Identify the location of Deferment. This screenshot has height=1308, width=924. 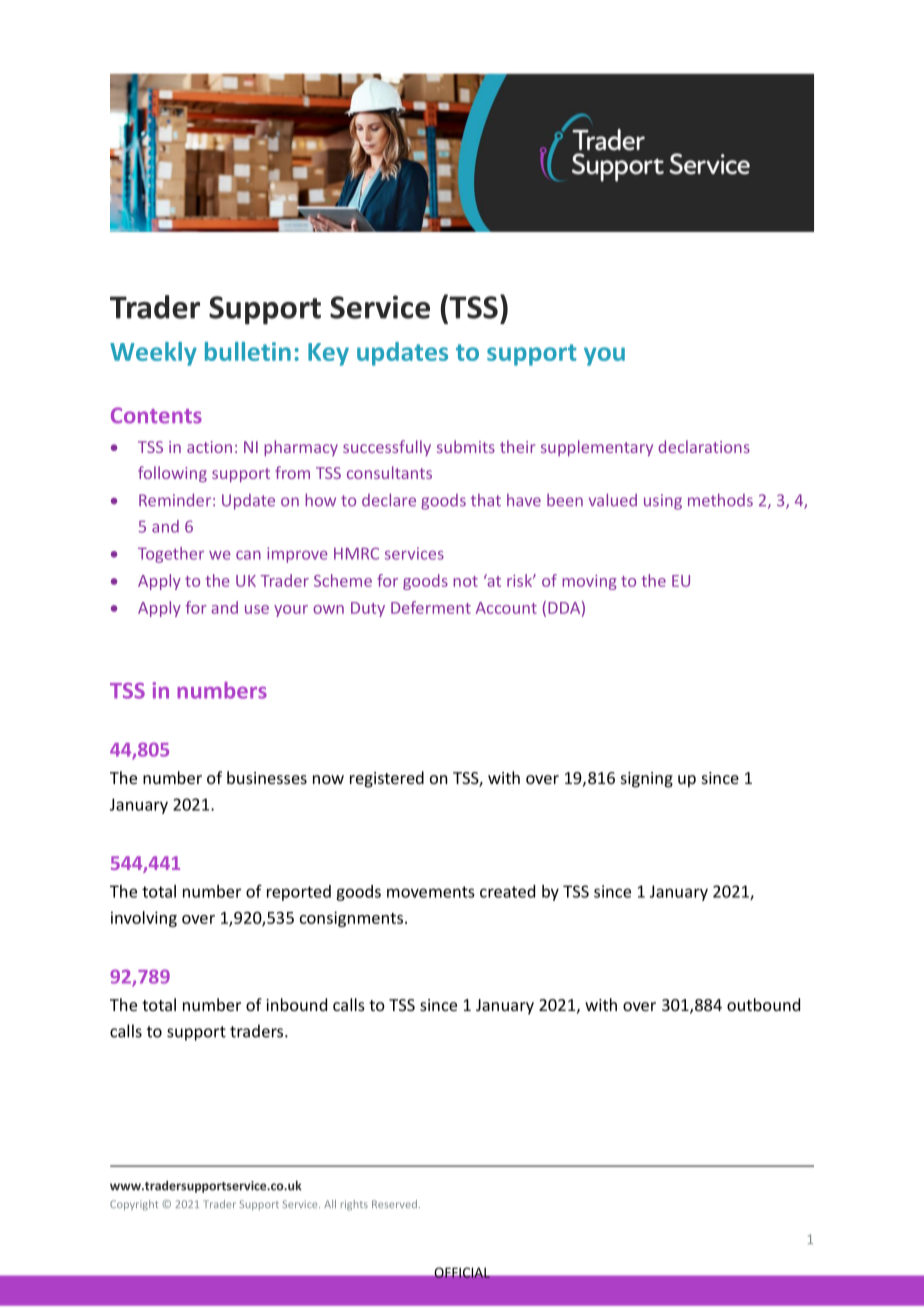
(431, 607).
